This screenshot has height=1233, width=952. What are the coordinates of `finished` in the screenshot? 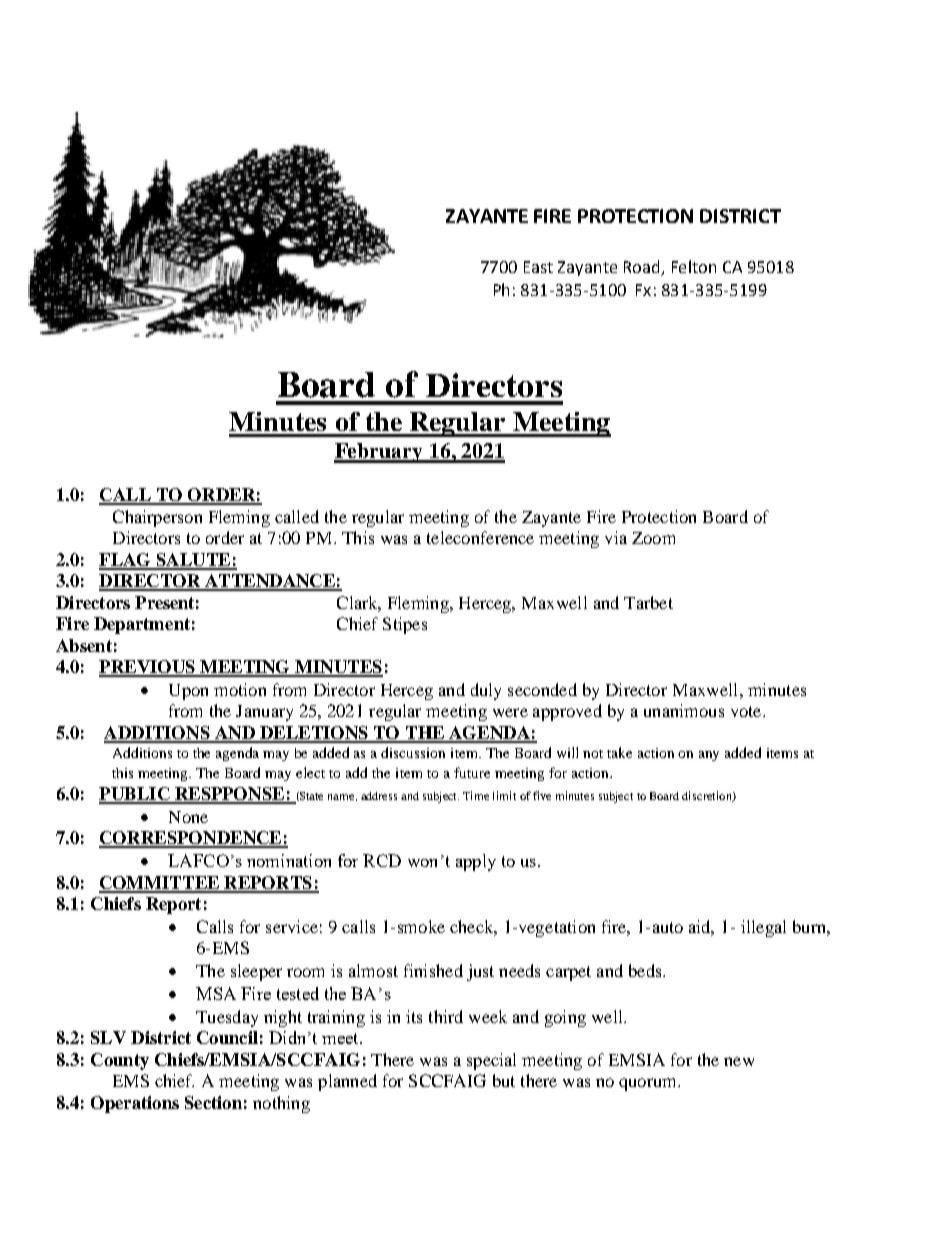 It's located at (433, 970).
